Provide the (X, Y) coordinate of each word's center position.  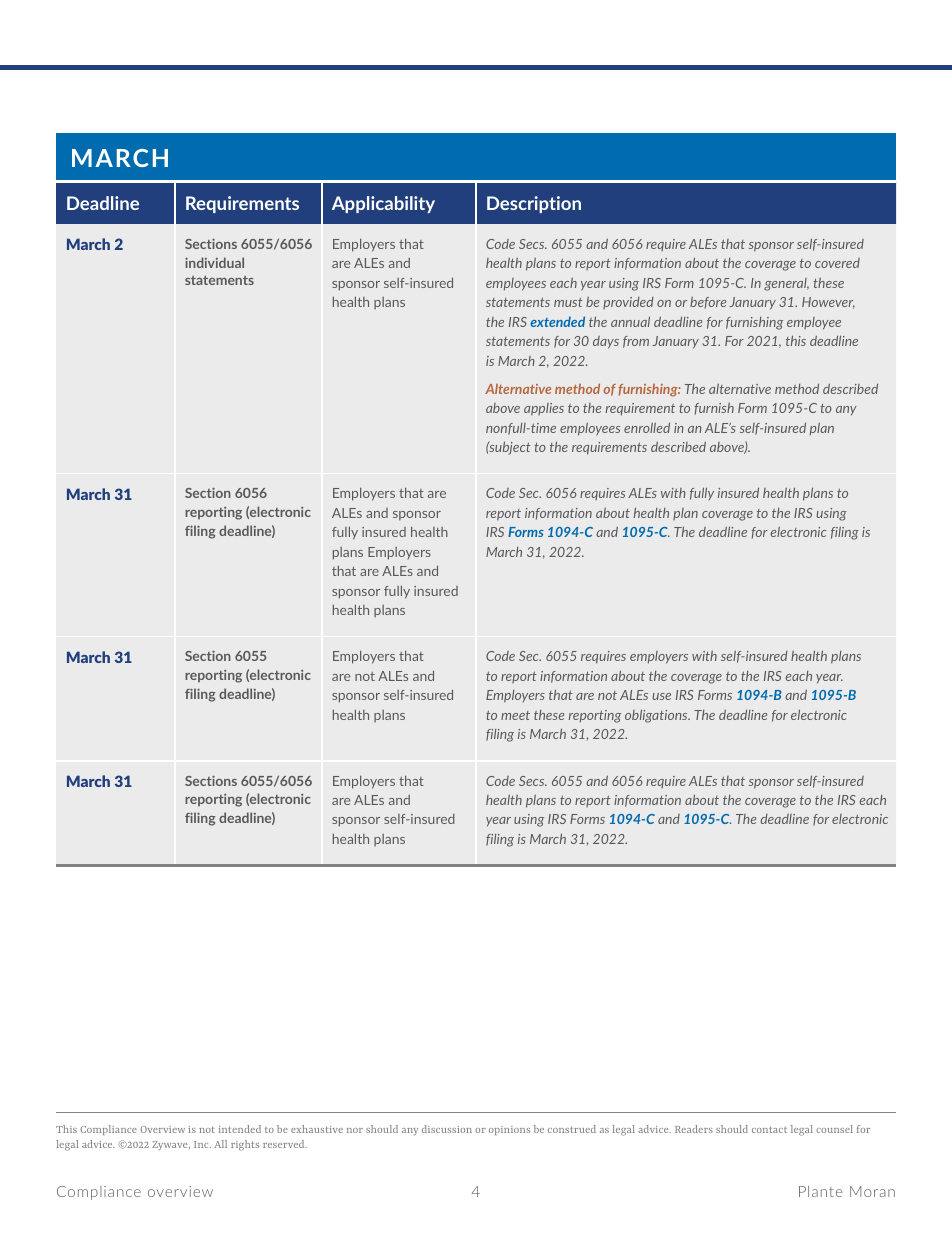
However (828, 303)
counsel (834, 1129)
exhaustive (317, 1129)
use (662, 696)
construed (572, 1129)
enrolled (647, 427)
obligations (657, 716)
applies (544, 409)
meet (515, 715)
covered (837, 263)
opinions (509, 1130)
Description (534, 204)
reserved (285, 1144)
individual (214, 262)
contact (769, 1129)
